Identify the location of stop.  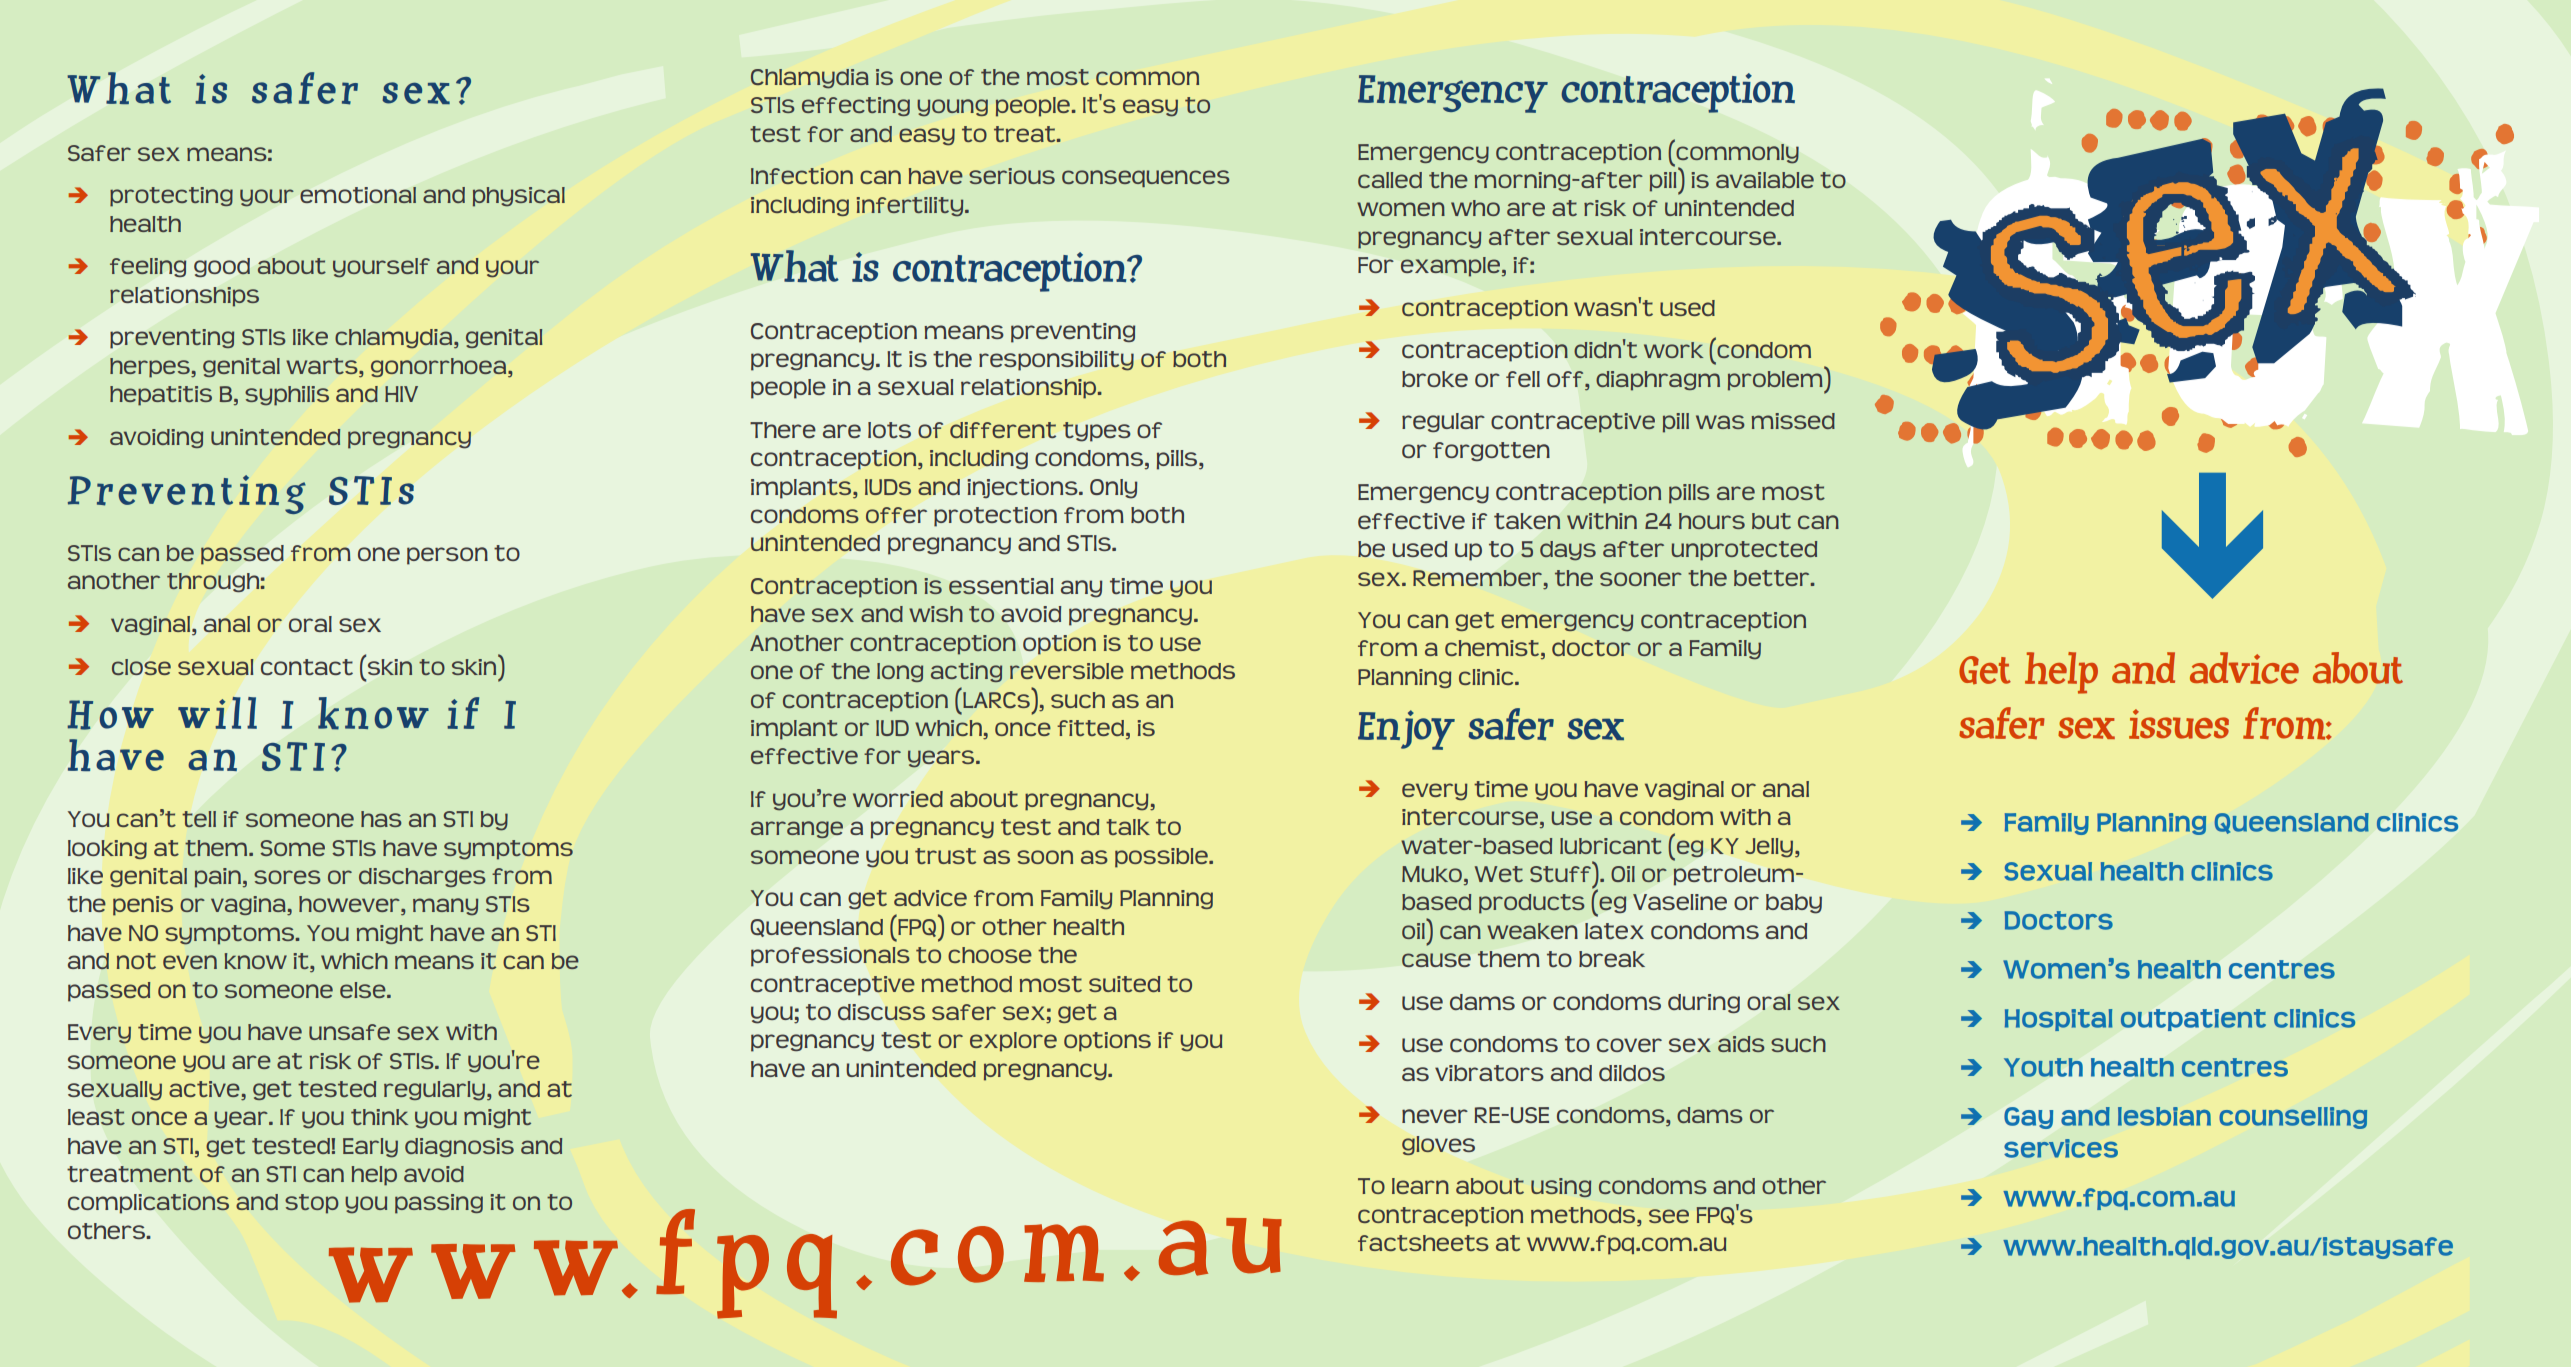
(312, 1204).
